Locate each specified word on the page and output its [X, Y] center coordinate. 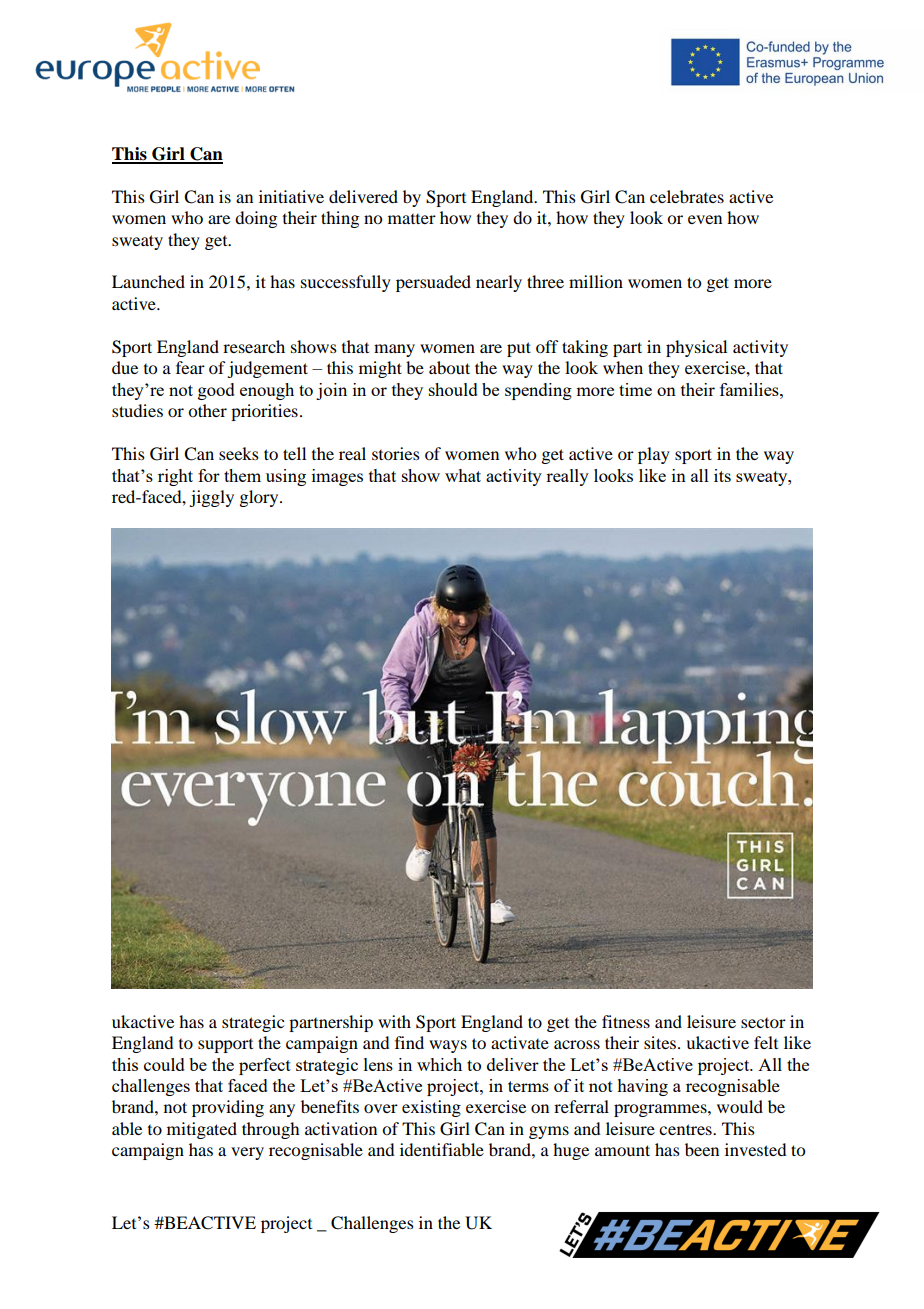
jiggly [211, 498]
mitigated [202, 1130]
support [225, 1046]
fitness [626, 1021]
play [654, 455]
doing [256, 219]
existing [431, 1108]
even [705, 219]
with [394, 1021]
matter [412, 219]
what [463, 475]
